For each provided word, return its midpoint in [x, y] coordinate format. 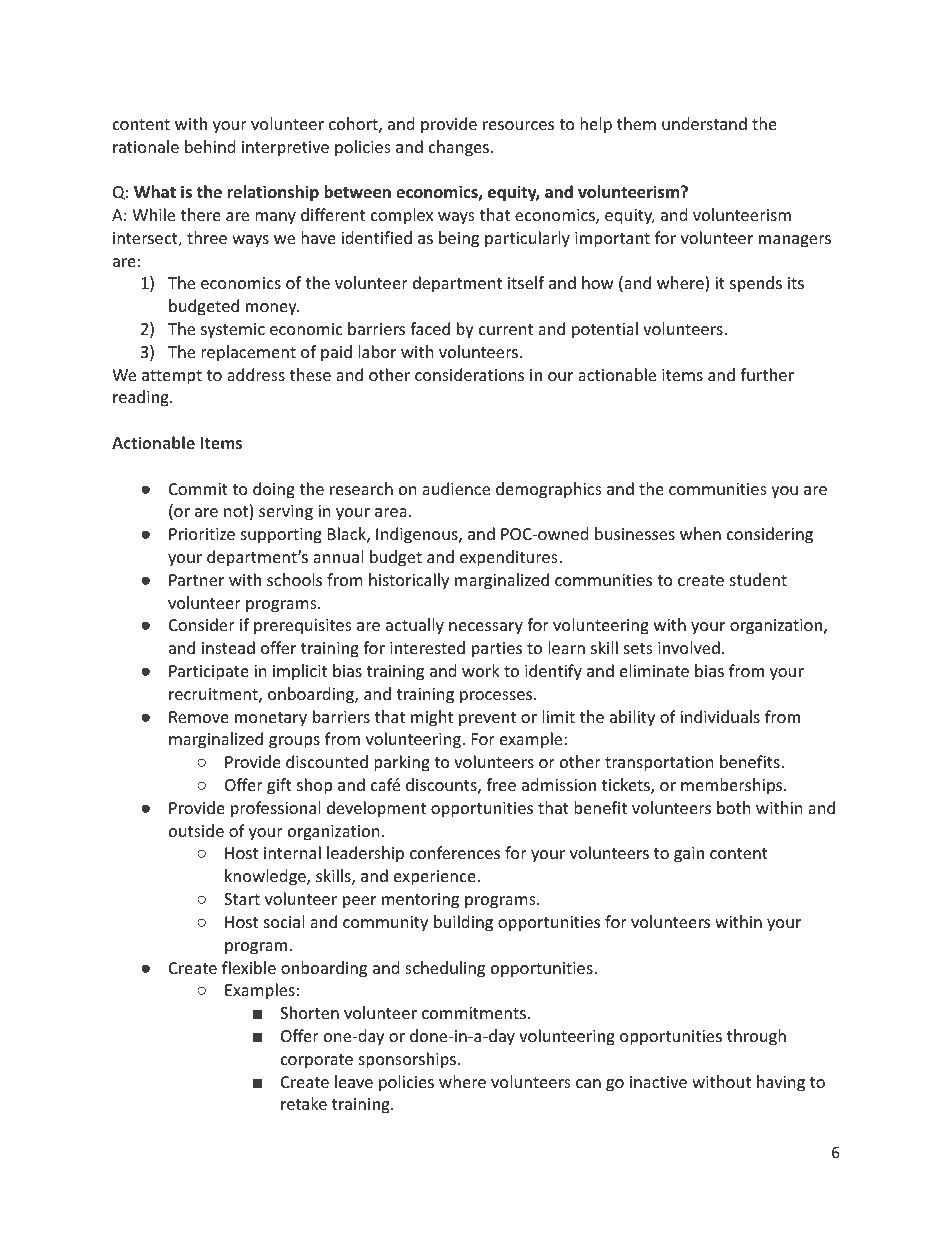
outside [196, 830]
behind [210, 146]
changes [460, 148]
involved [689, 647]
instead [228, 647]
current [506, 329]
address [256, 374]
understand [704, 123]
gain [689, 855]
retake [304, 1103]
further [767, 374]
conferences [455, 852]
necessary [486, 628]
